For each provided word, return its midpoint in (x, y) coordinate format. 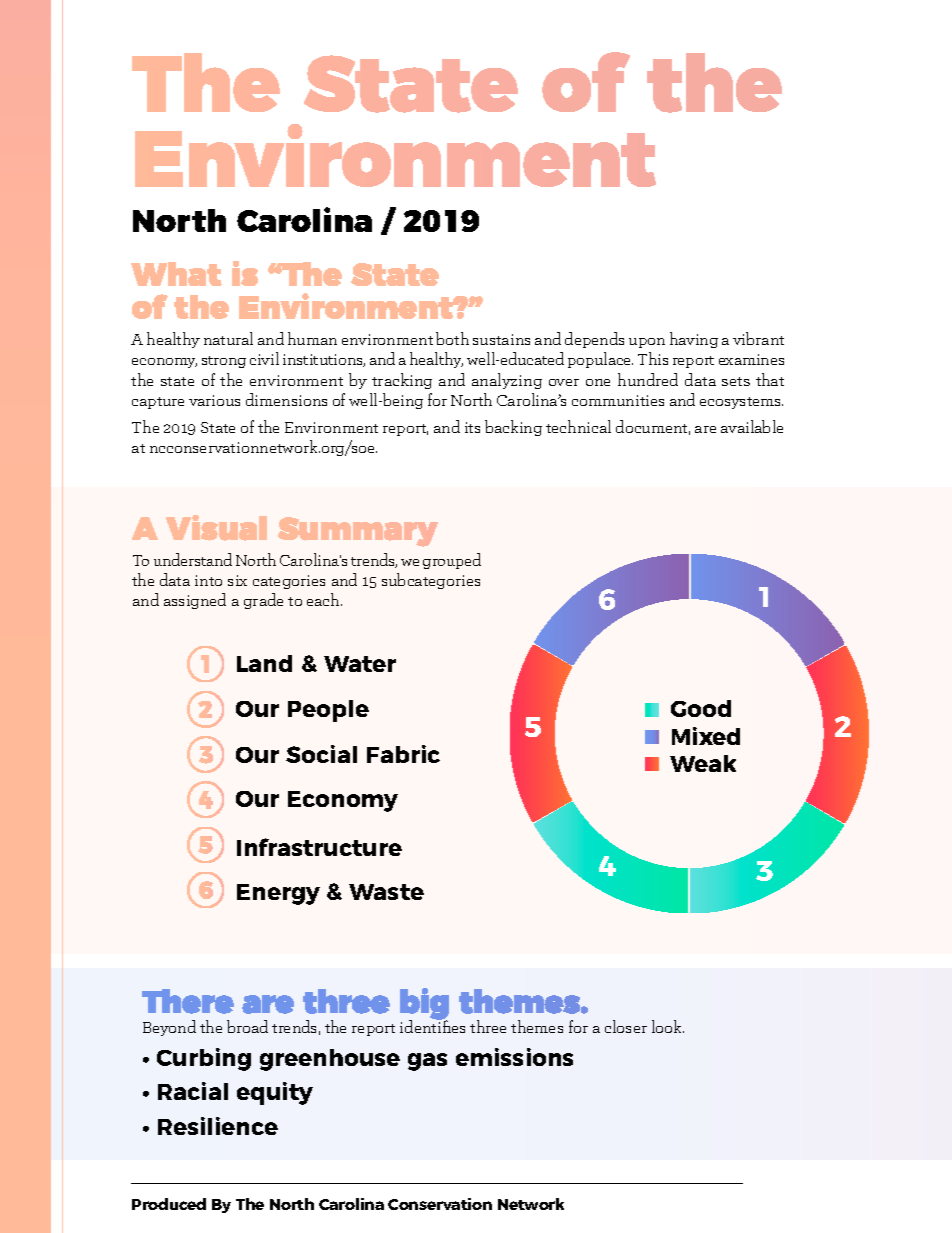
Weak (703, 763)
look (668, 1026)
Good (701, 708)
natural (228, 338)
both (452, 338)
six (237, 580)
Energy (278, 894)
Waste (386, 892)
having (694, 340)
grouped (452, 561)
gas (427, 1062)
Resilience (218, 1126)
